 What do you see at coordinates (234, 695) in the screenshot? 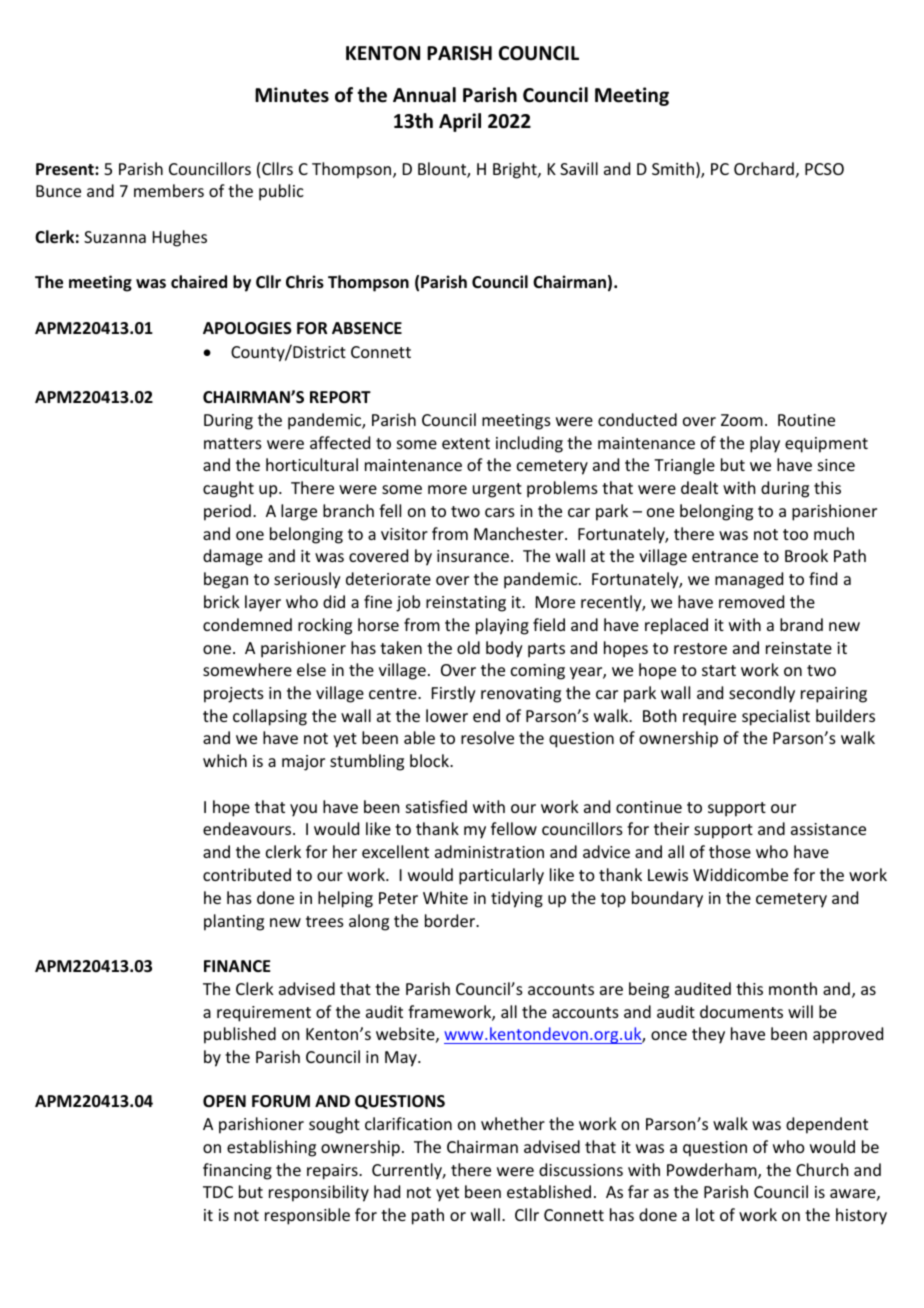
I see `projects` at bounding box center [234, 695].
